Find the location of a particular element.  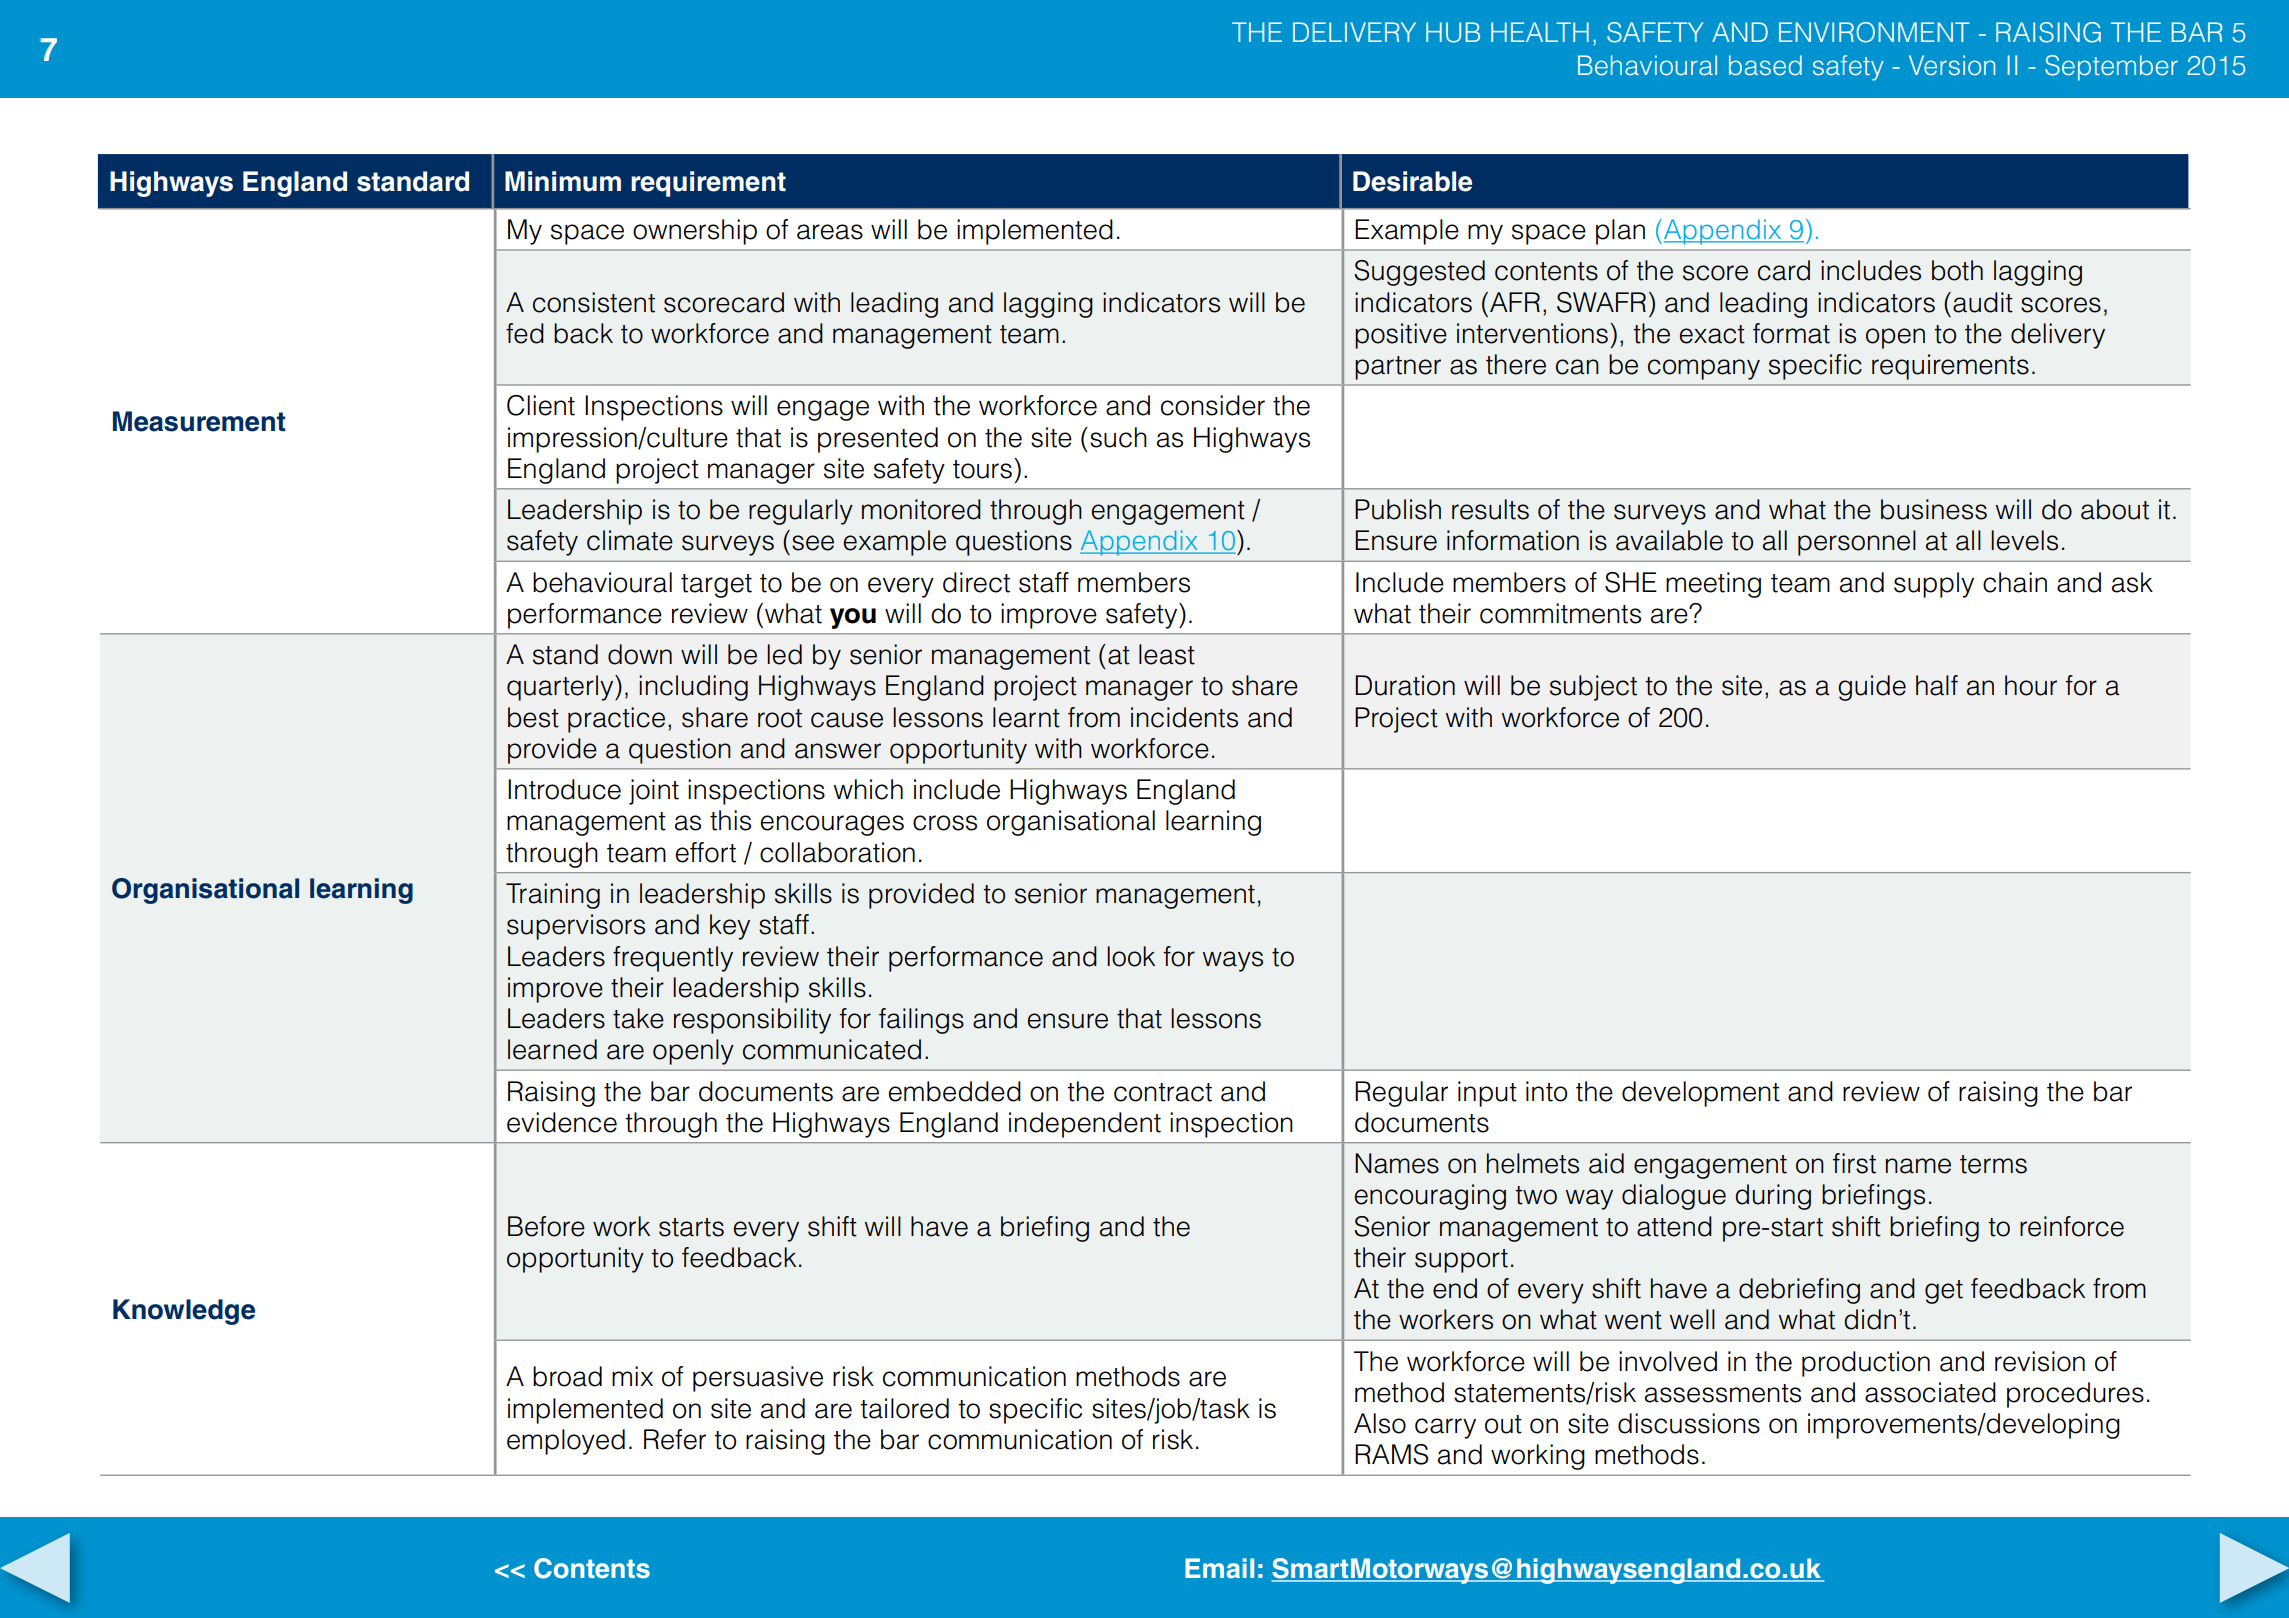

incidents is located at coordinates (1184, 717).
